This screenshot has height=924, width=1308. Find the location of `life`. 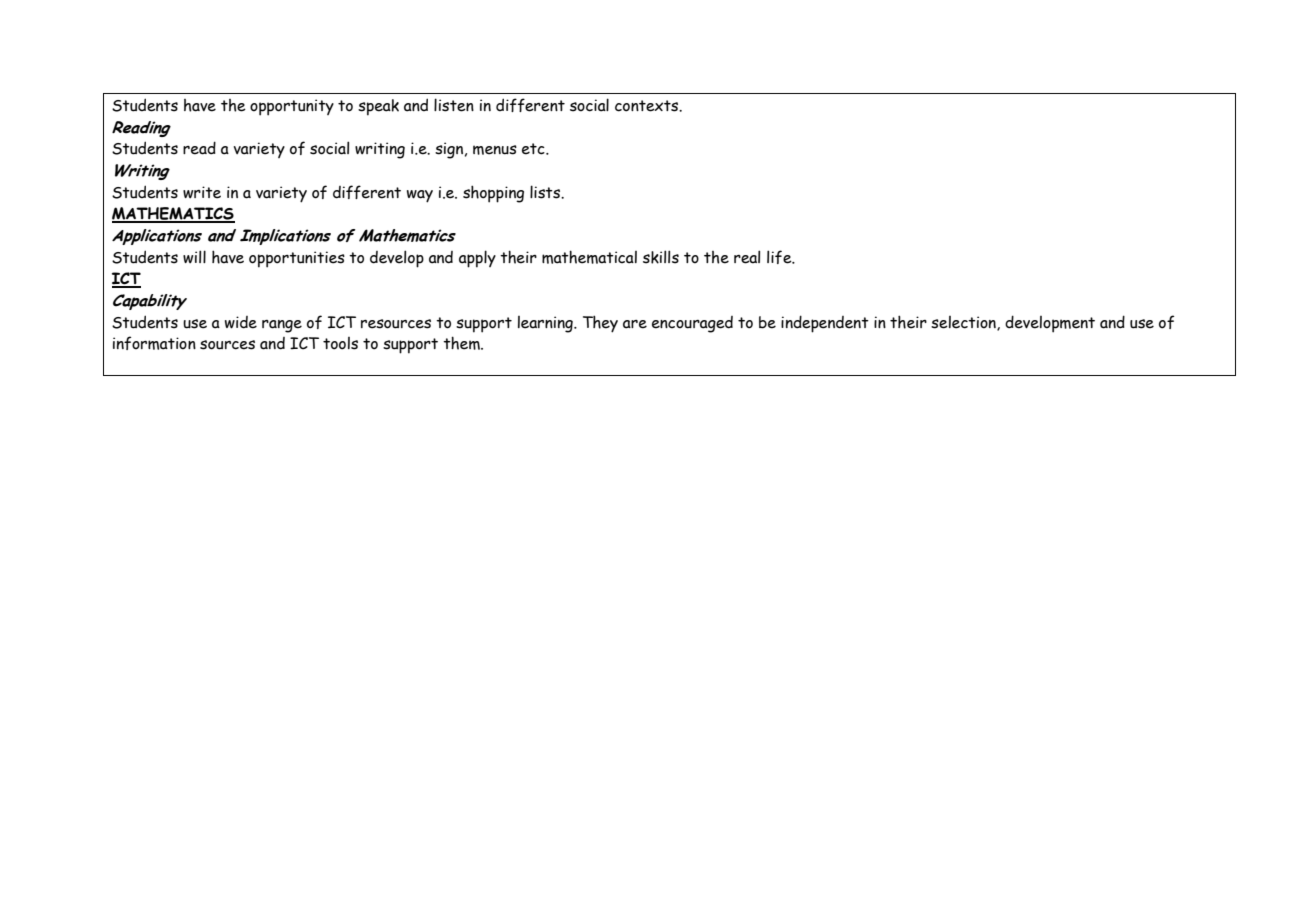

life is located at coordinates (780, 257).
